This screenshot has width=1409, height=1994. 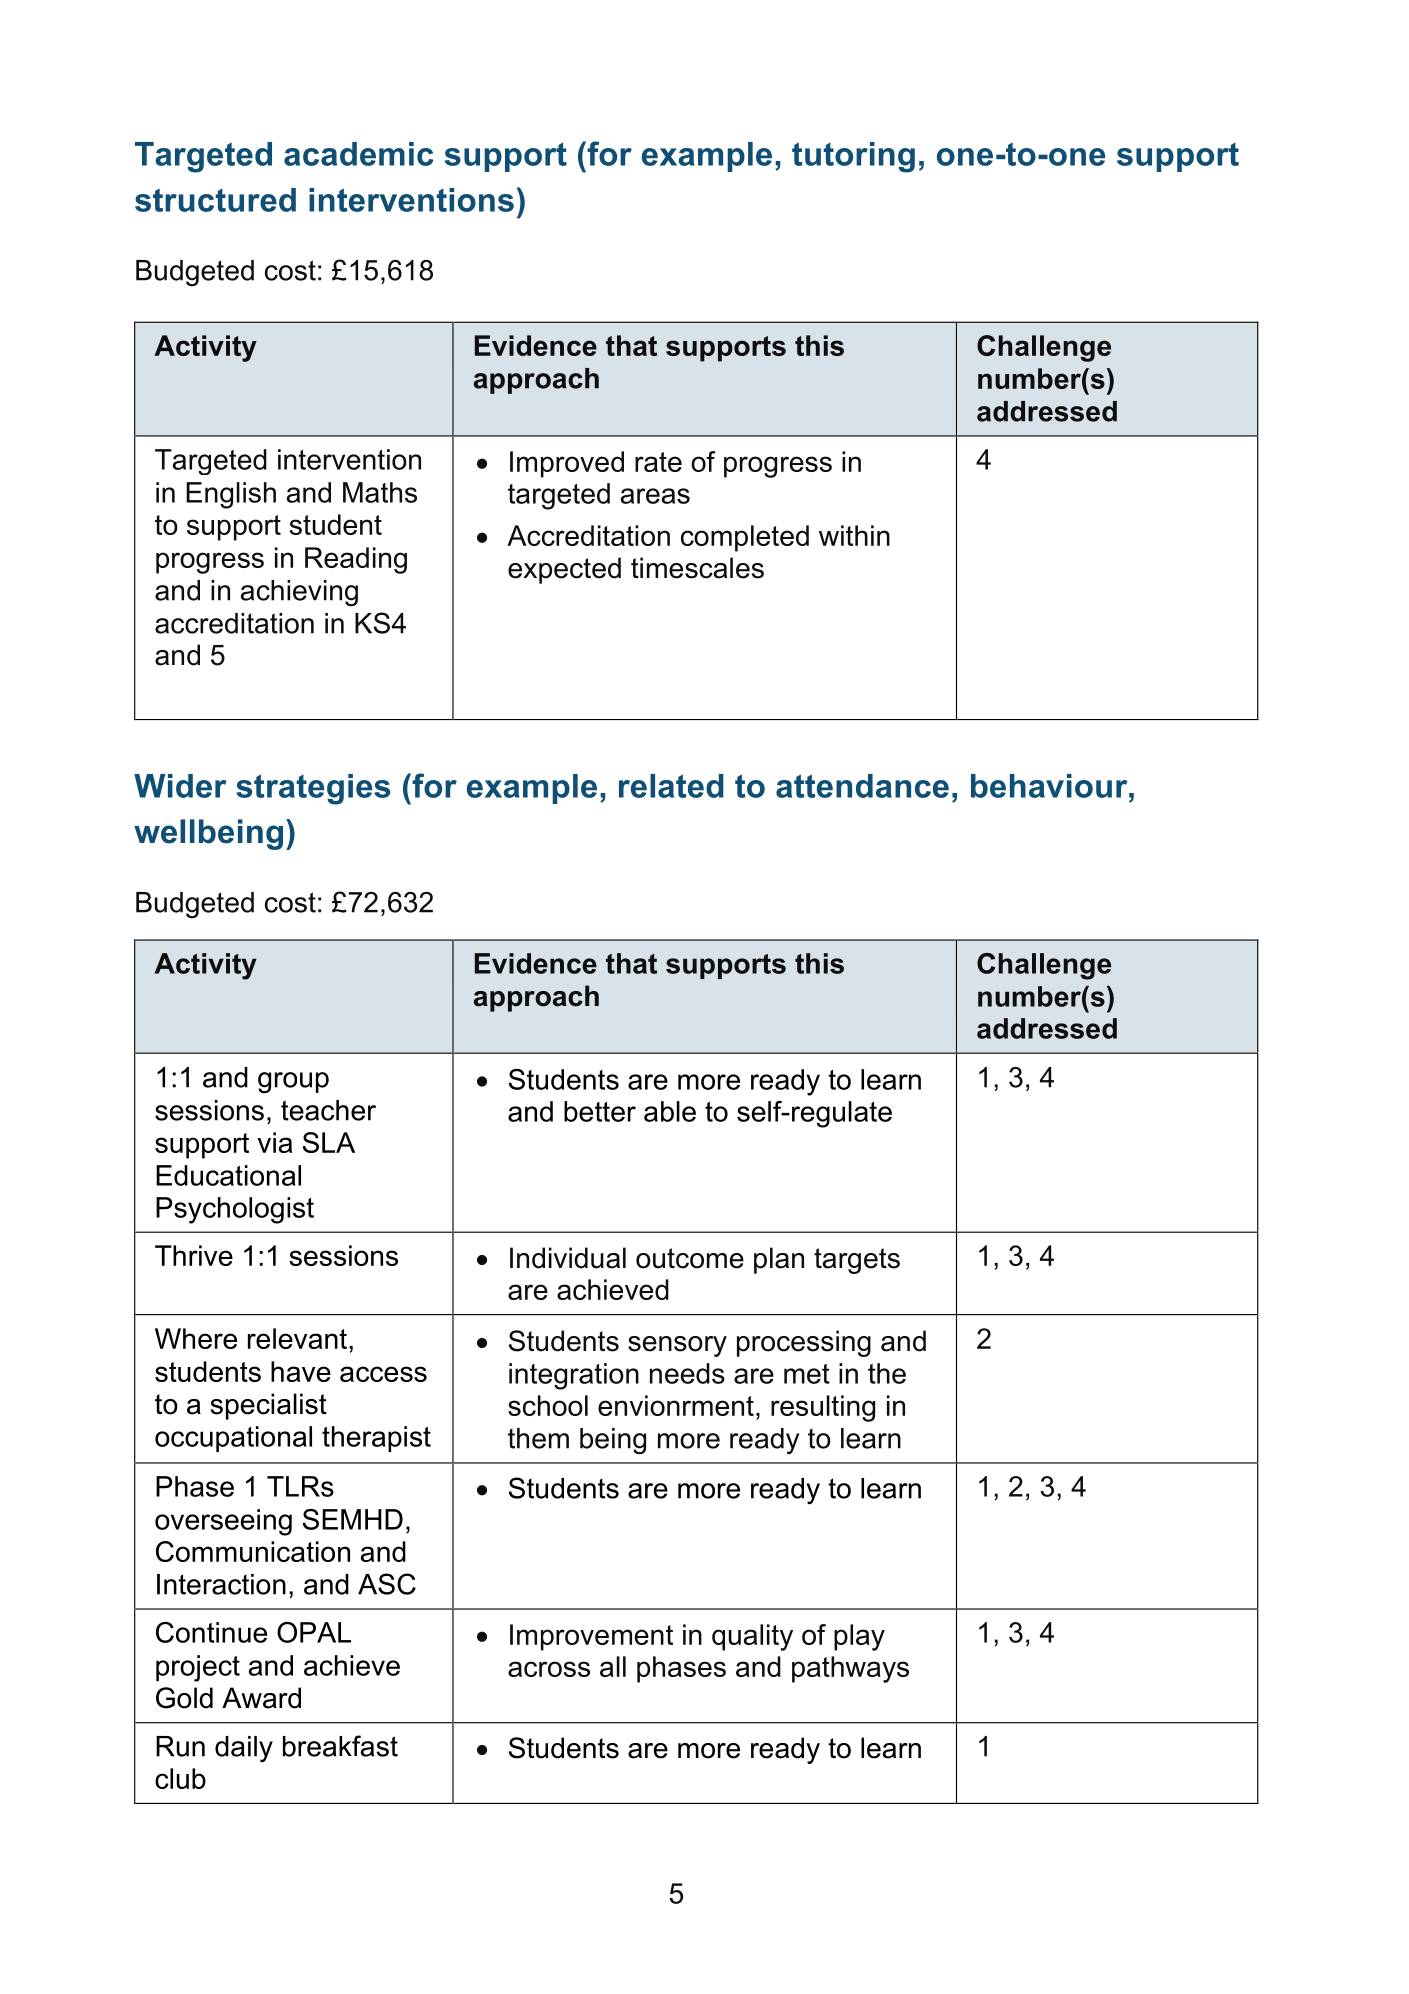 I want to click on better, so click(x=600, y=1111).
